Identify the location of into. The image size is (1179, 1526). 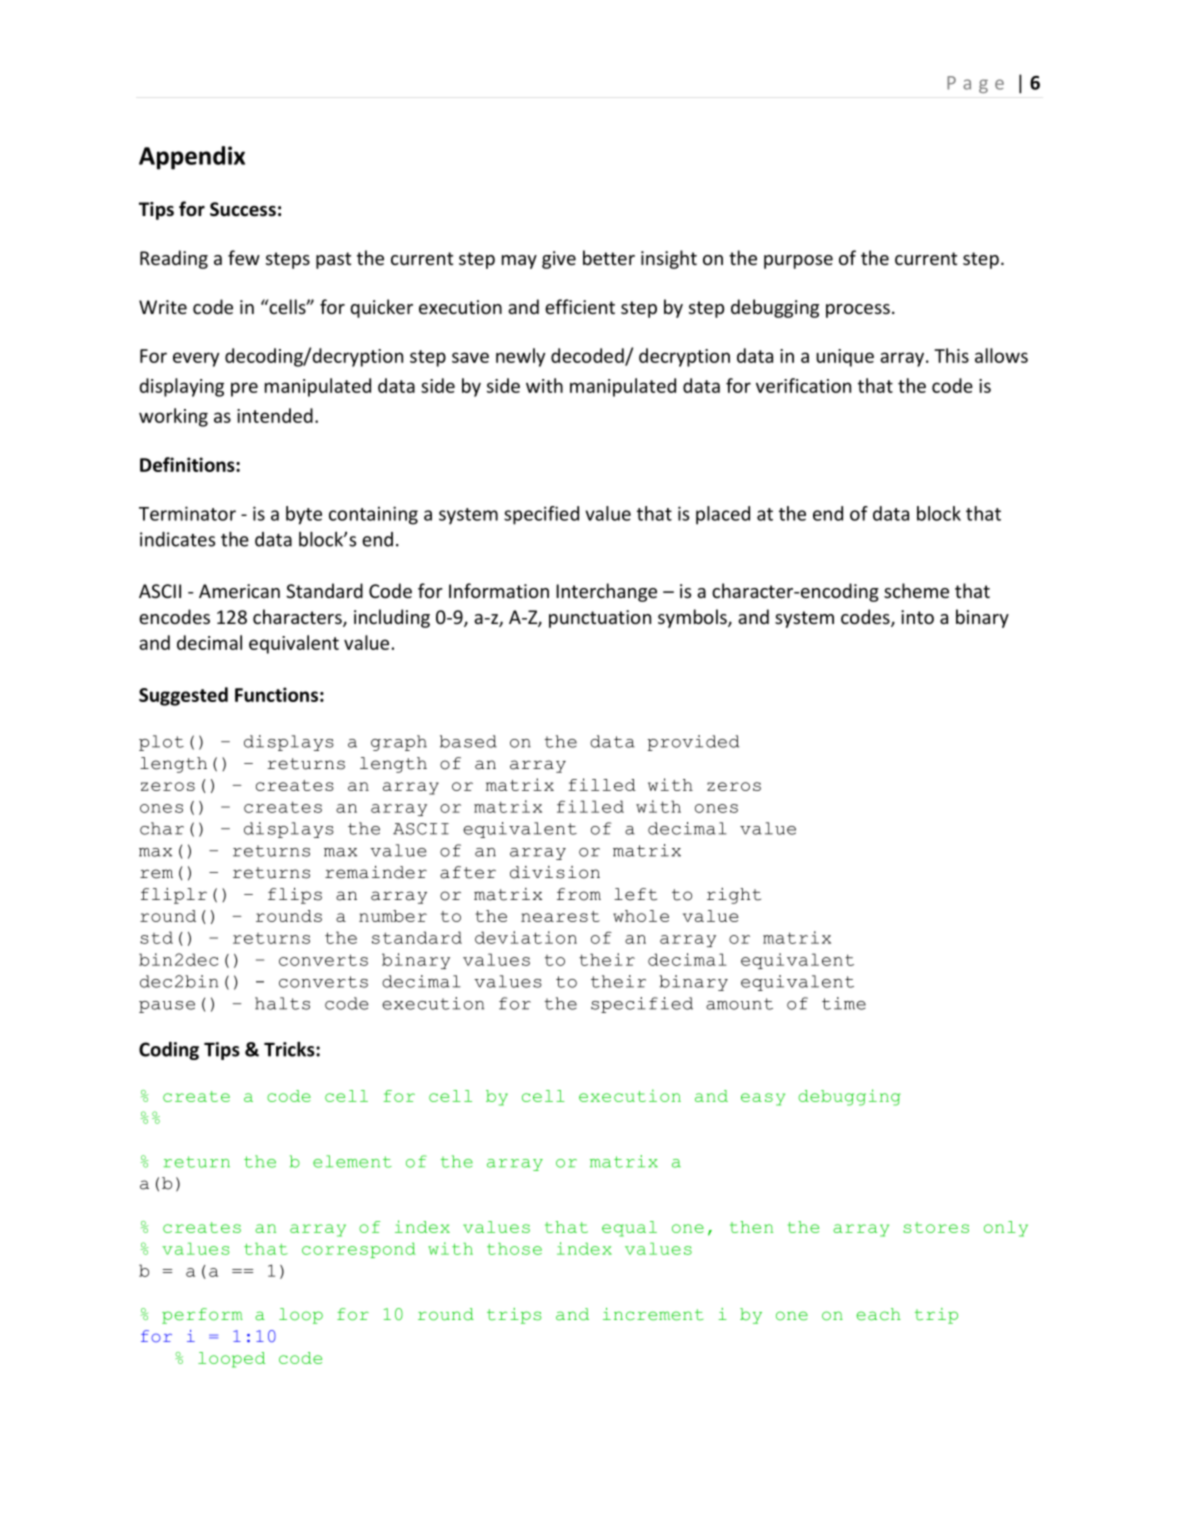
(917, 617).
